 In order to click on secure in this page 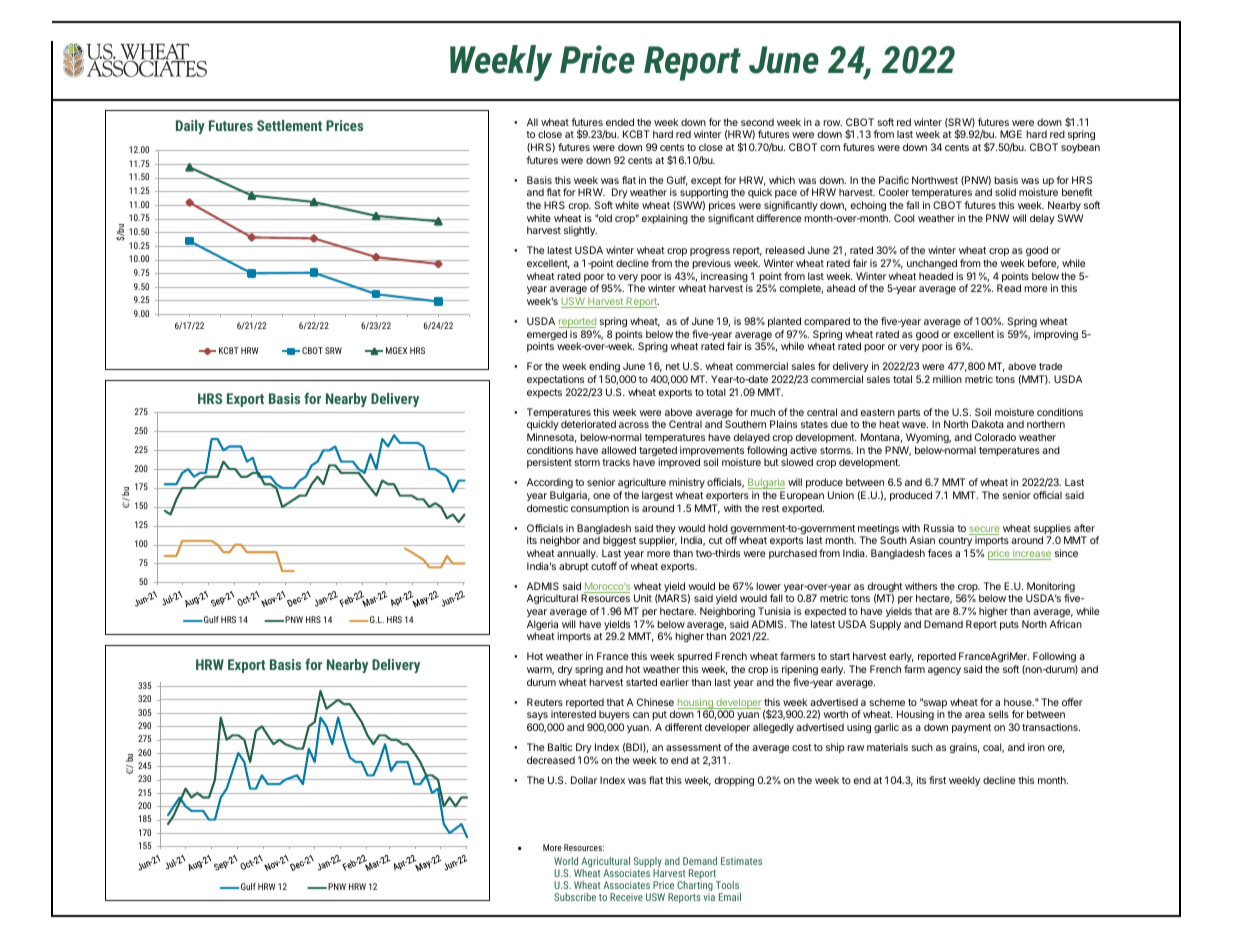, I will do `click(984, 530)`.
